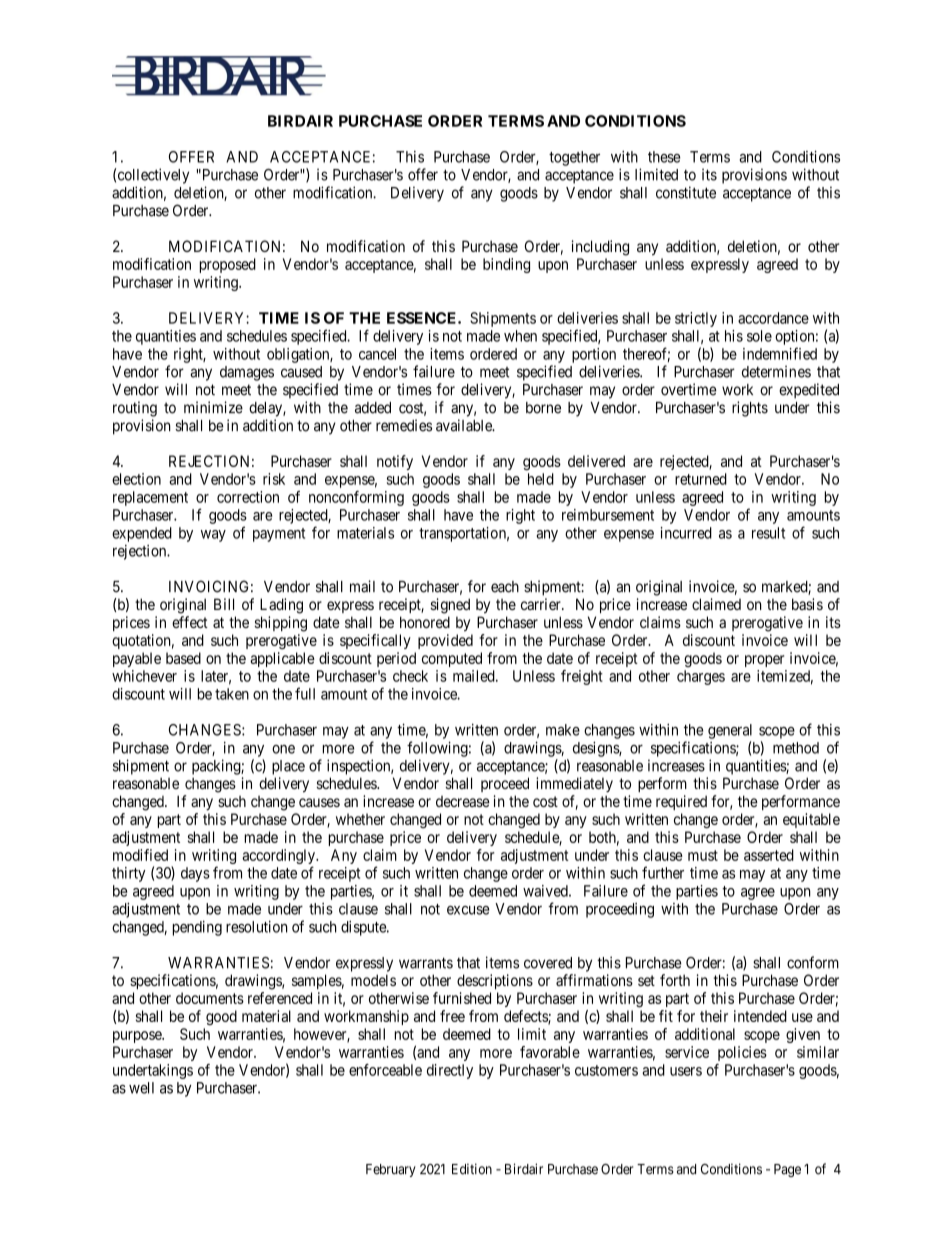 The image size is (952, 1233). Describe the element at coordinates (452, 659) in the image. I see `computed` at that location.
